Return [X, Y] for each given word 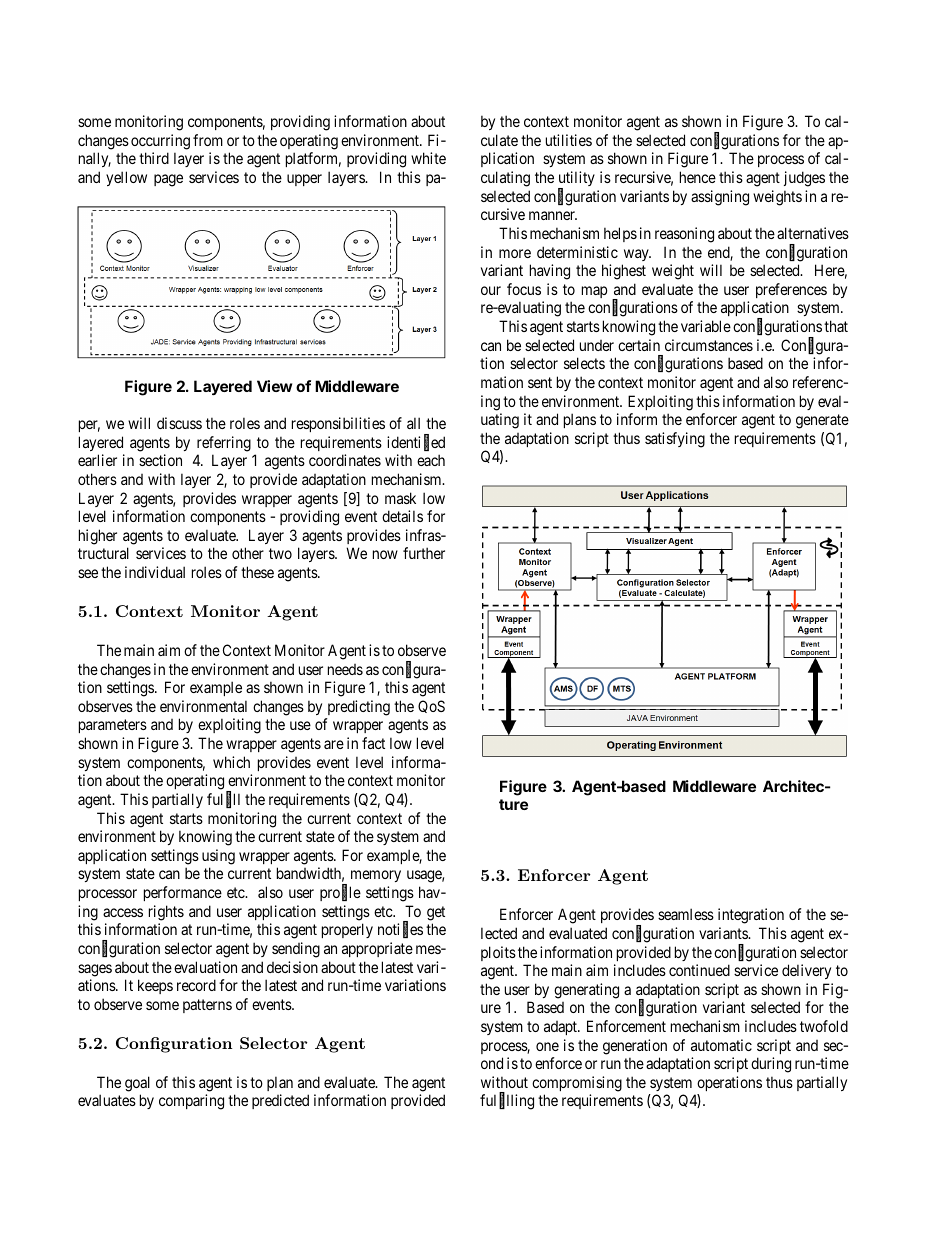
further [424, 553]
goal [137, 1084]
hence [698, 177]
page [168, 180]
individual [155, 572]
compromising [577, 1084]
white [428, 158]
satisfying [675, 440]
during [771, 1065]
